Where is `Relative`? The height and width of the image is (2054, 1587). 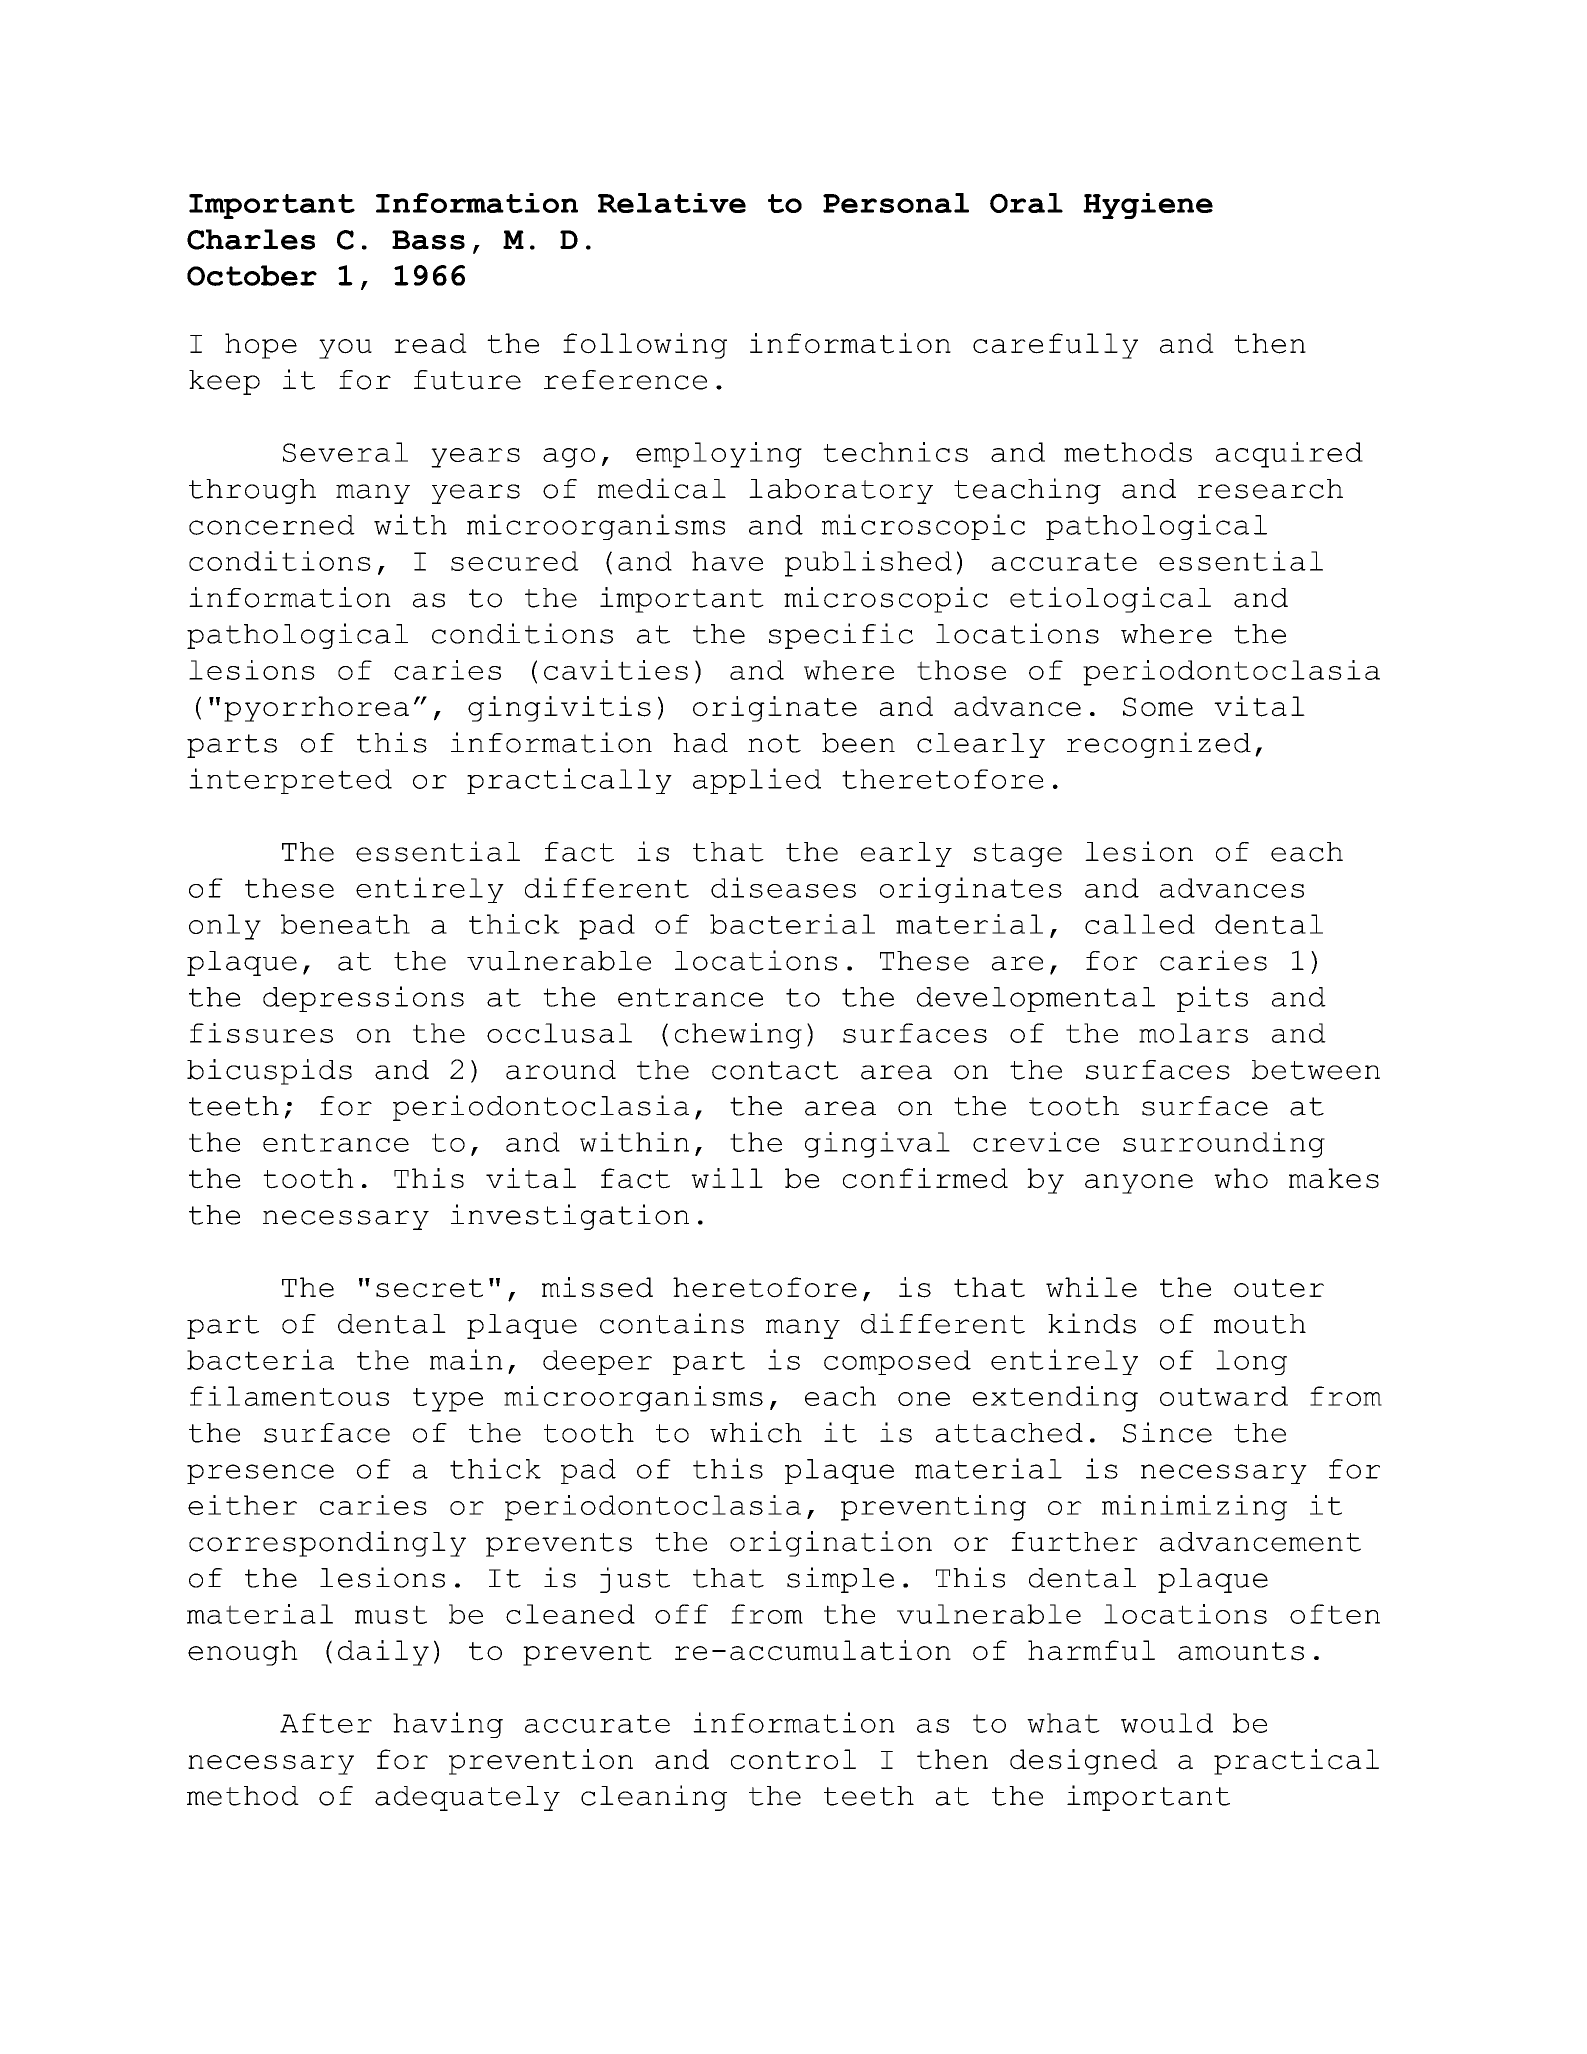
Relative is located at coordinates (672, 203).
